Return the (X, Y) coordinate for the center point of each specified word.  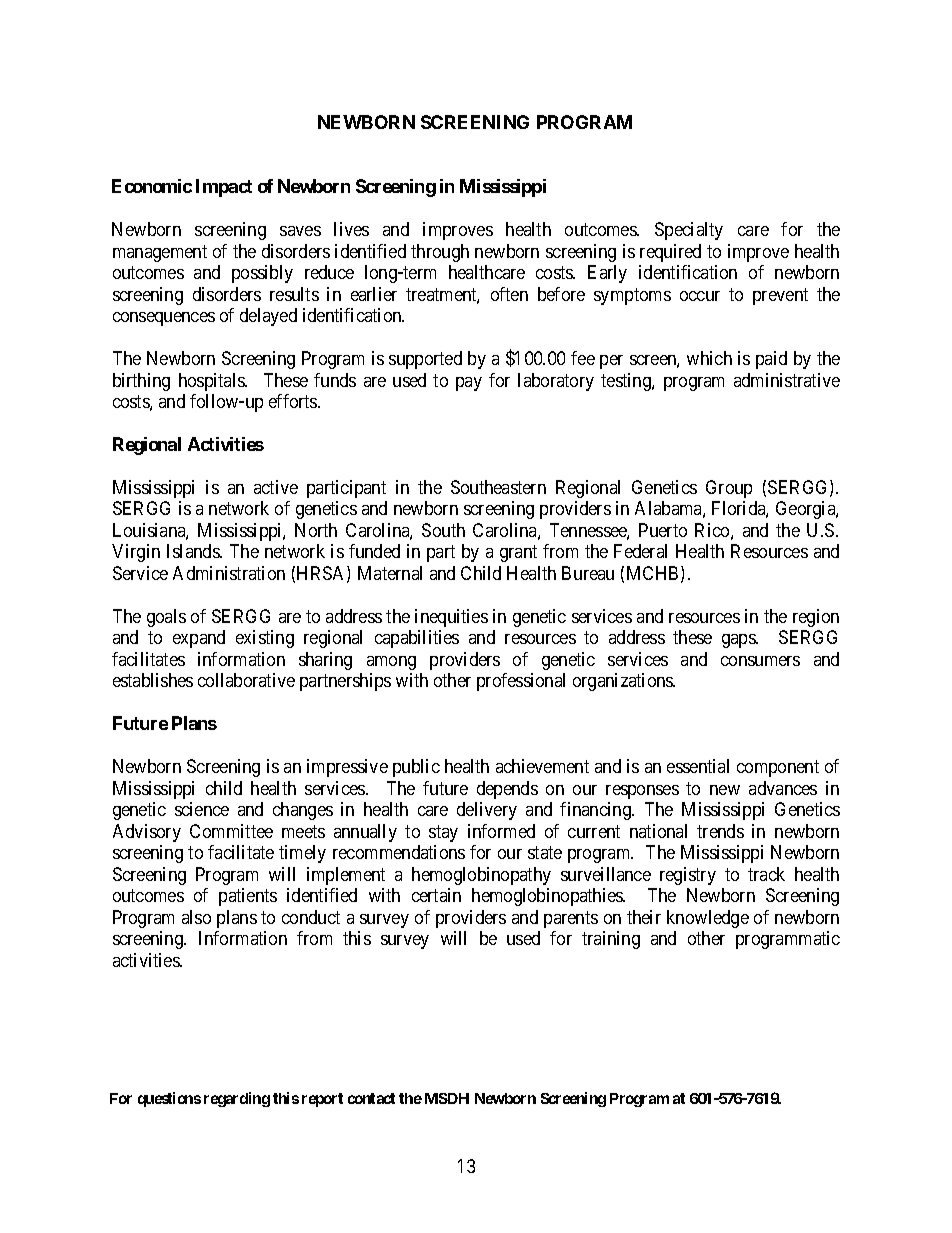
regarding (237, 1099)
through (440, 253)
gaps (739, 641)
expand (199, 639)
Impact (224, 188)
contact (371, 1098)
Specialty (689, 231)
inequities (451, 618)
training (611, 940)
